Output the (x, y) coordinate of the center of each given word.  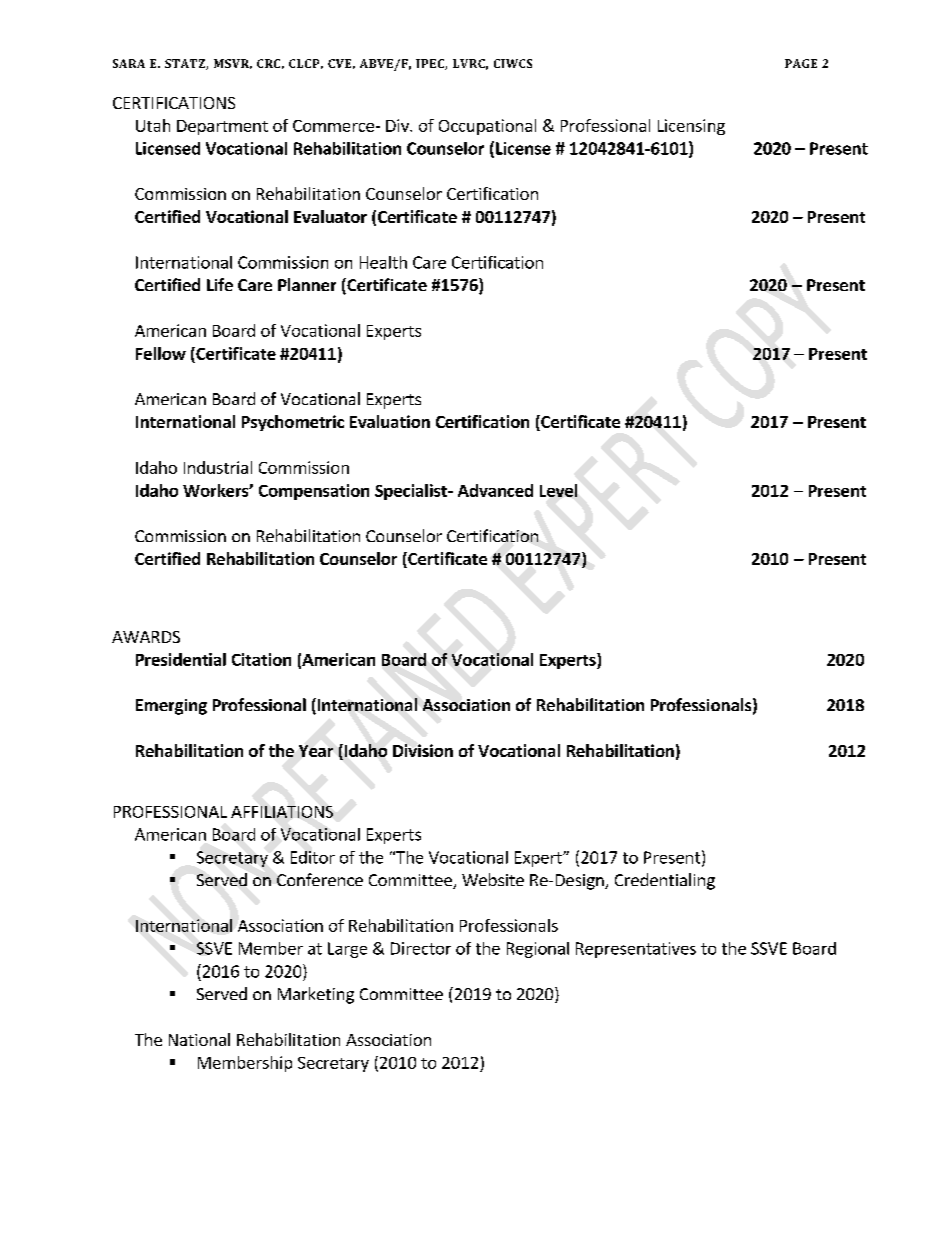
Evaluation (390, 421)
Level (558, 490)
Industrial (218, 467)
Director (421, 948)
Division (423, 750)
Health (383, 262)
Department (222, 127)
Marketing (316, 995)
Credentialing (665, 881)
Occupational (487, 127)
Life (220, 284)
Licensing (691, 127)
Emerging (171, 707)
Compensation (314, 492)
